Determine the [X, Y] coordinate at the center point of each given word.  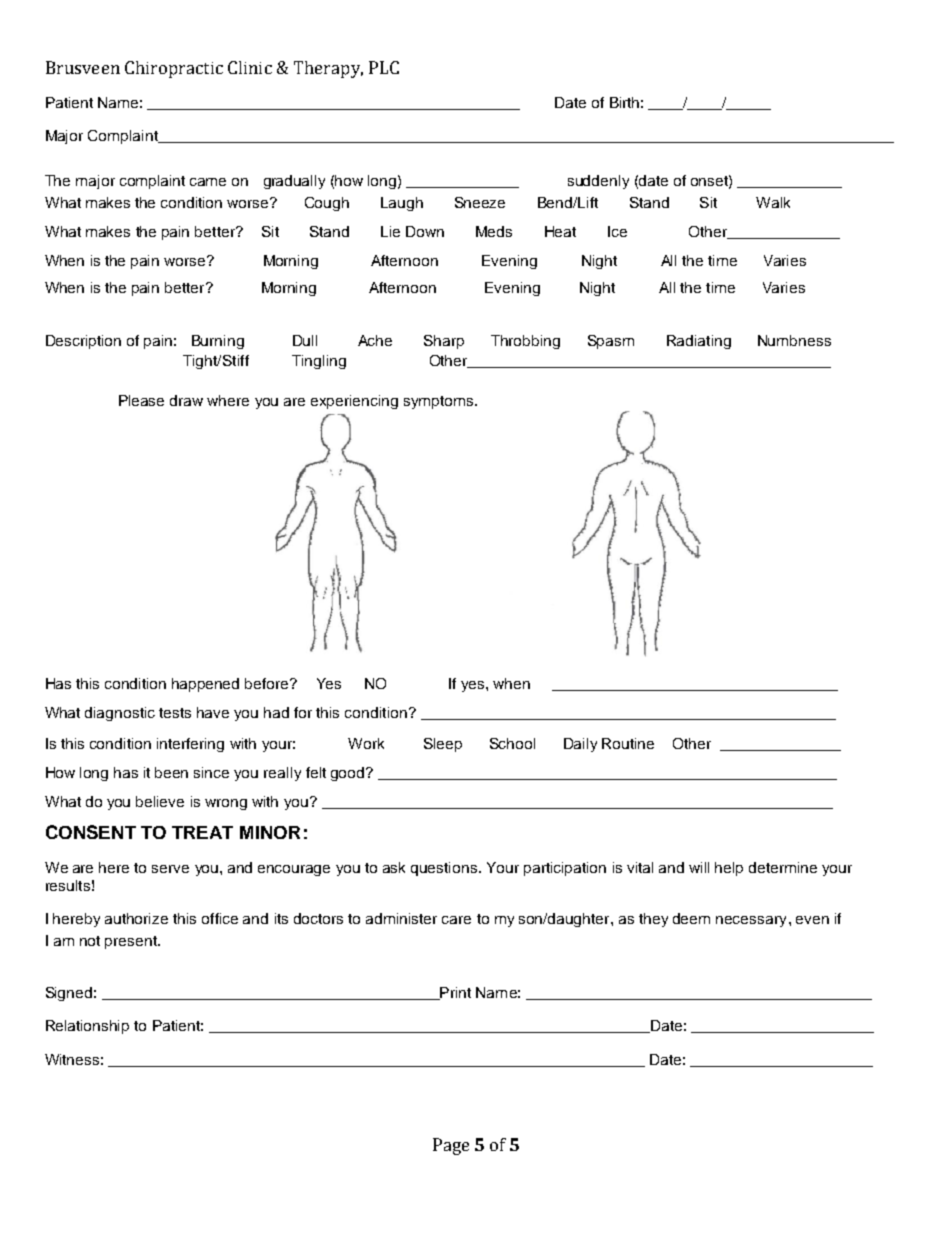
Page [451, 1146]
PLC [384, 67]
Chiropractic [174, 69]
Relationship [87, 1027]
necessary [751, 921]
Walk [773, 202]
